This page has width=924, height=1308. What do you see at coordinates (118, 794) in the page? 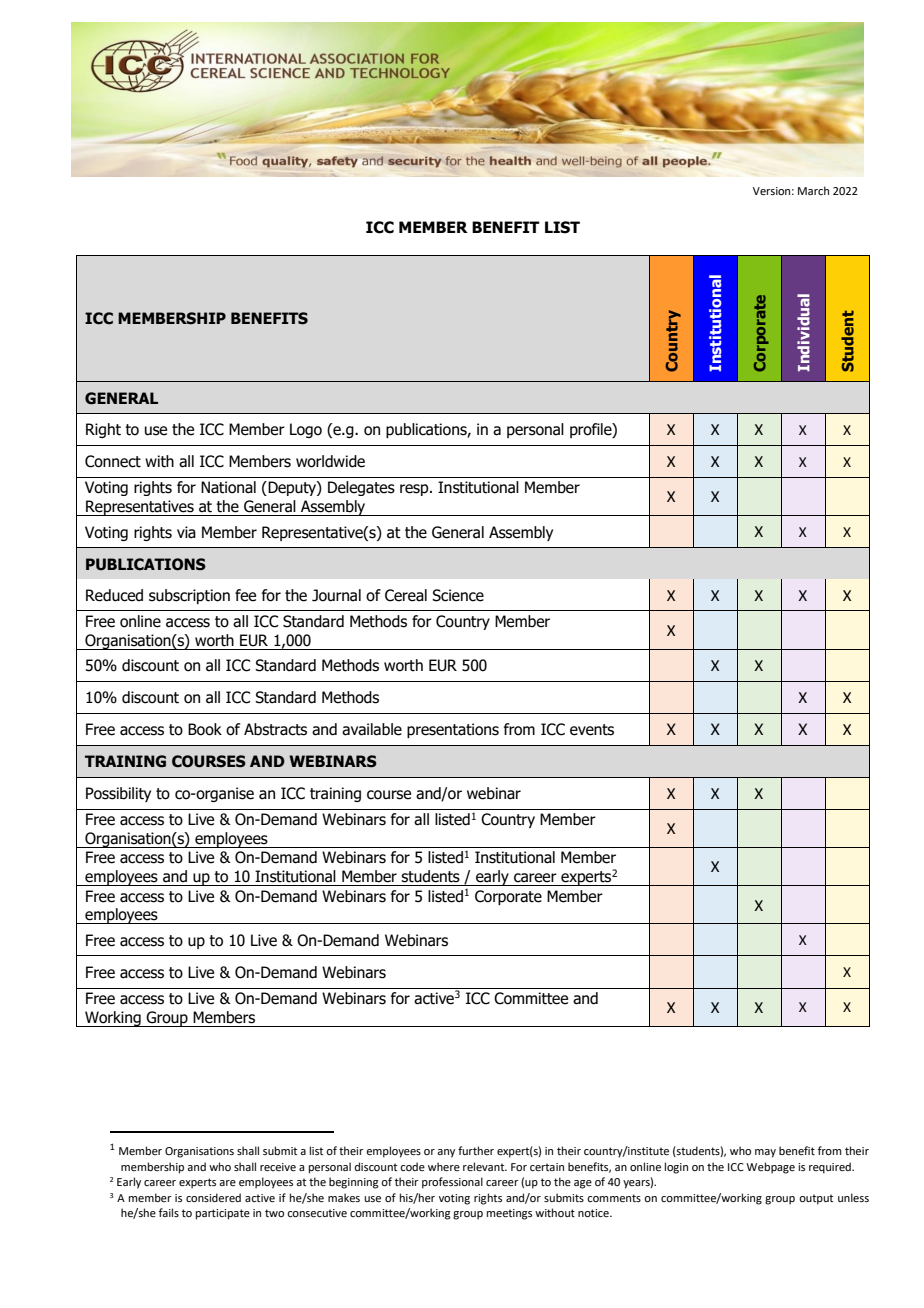
I see `Possibility` at bounding box center [118, 794].
